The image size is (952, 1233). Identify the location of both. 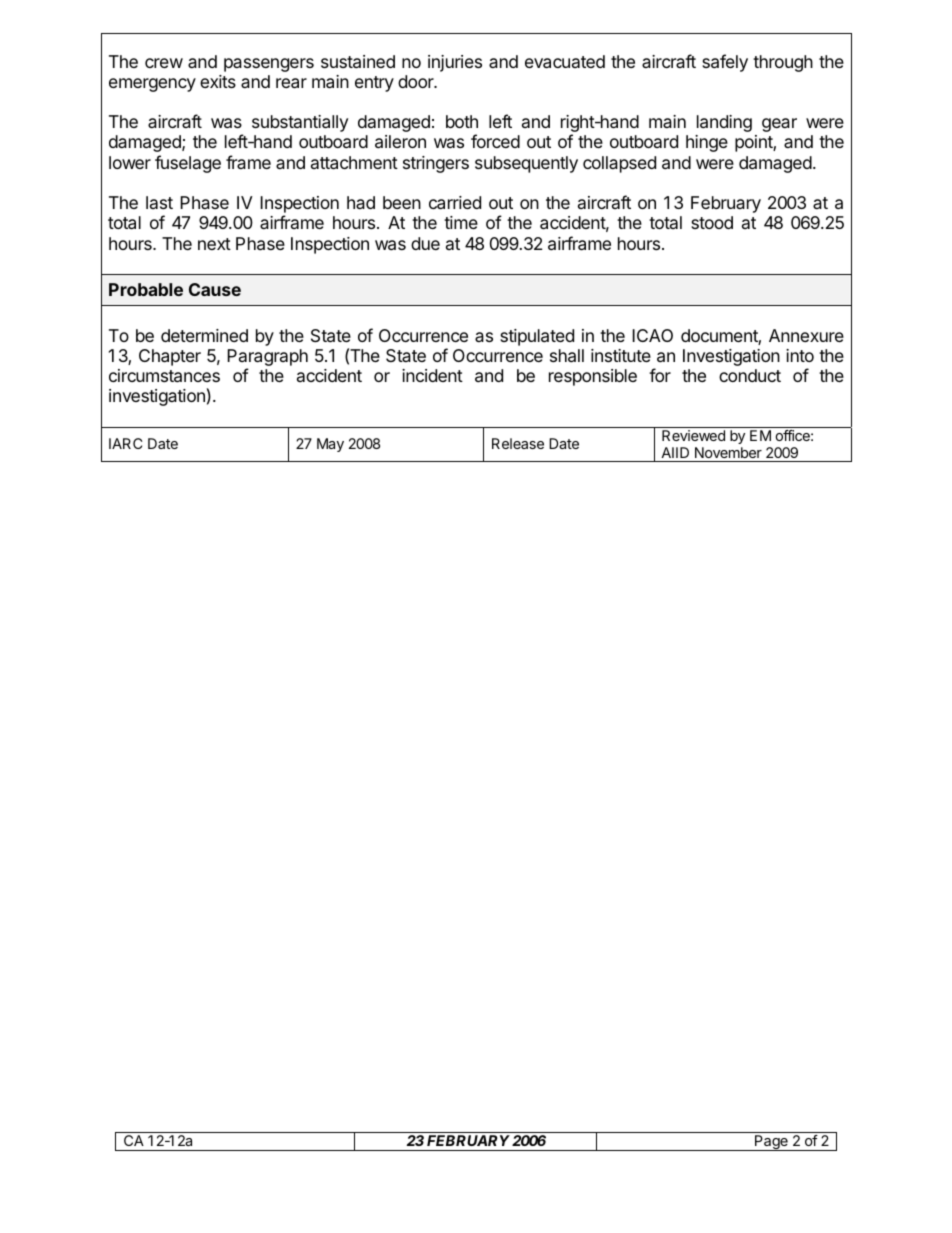
(462, 121).
